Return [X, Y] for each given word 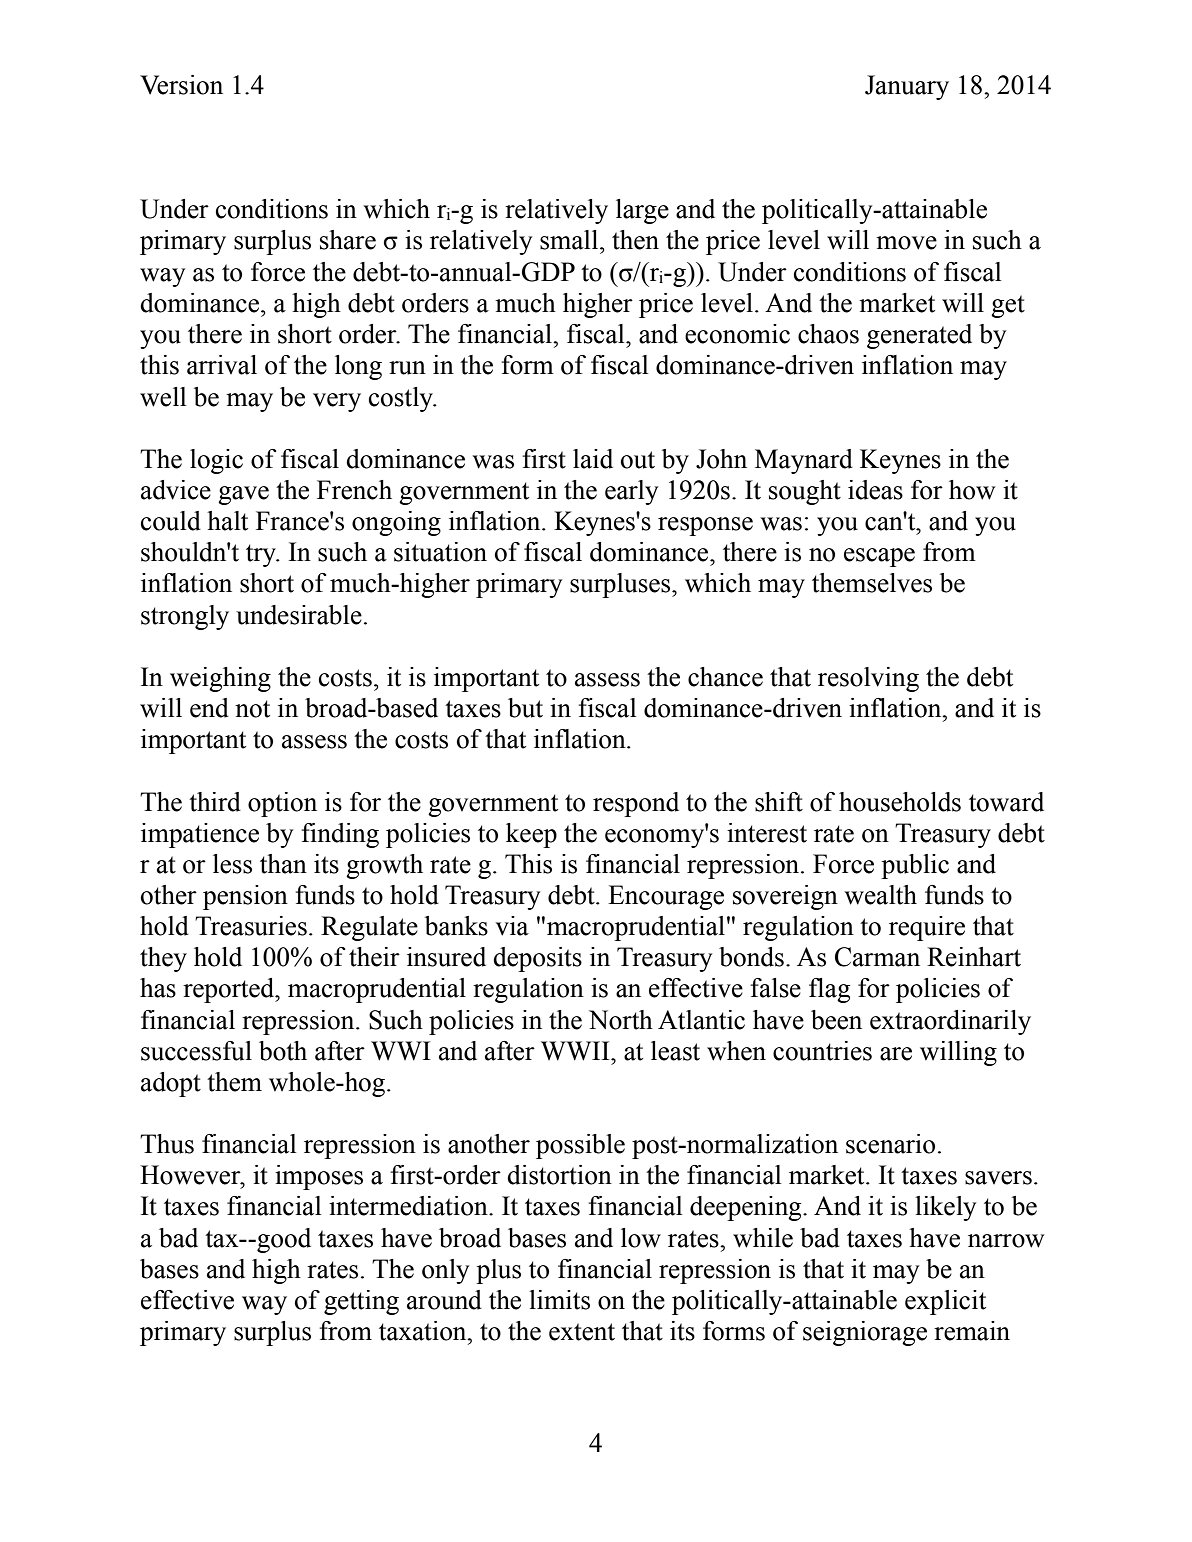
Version [181, 85]
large [642, 211]
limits [559, 1300]
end [209, 708]
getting [361, 1302]
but [525, 708]
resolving [868, 679]
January [907, 87]
